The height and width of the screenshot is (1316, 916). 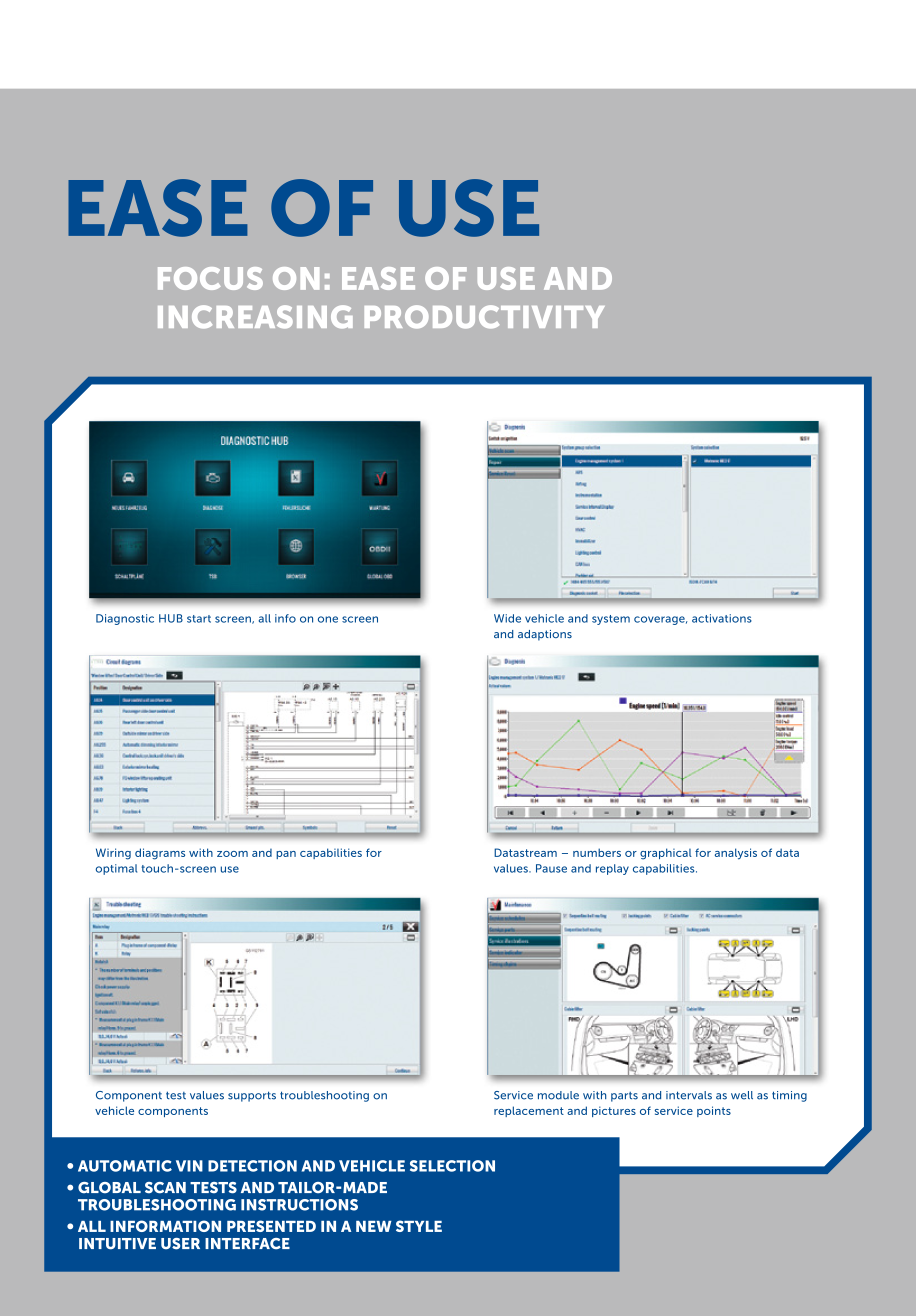 I want to click on start, so click(x=199, y=619).
